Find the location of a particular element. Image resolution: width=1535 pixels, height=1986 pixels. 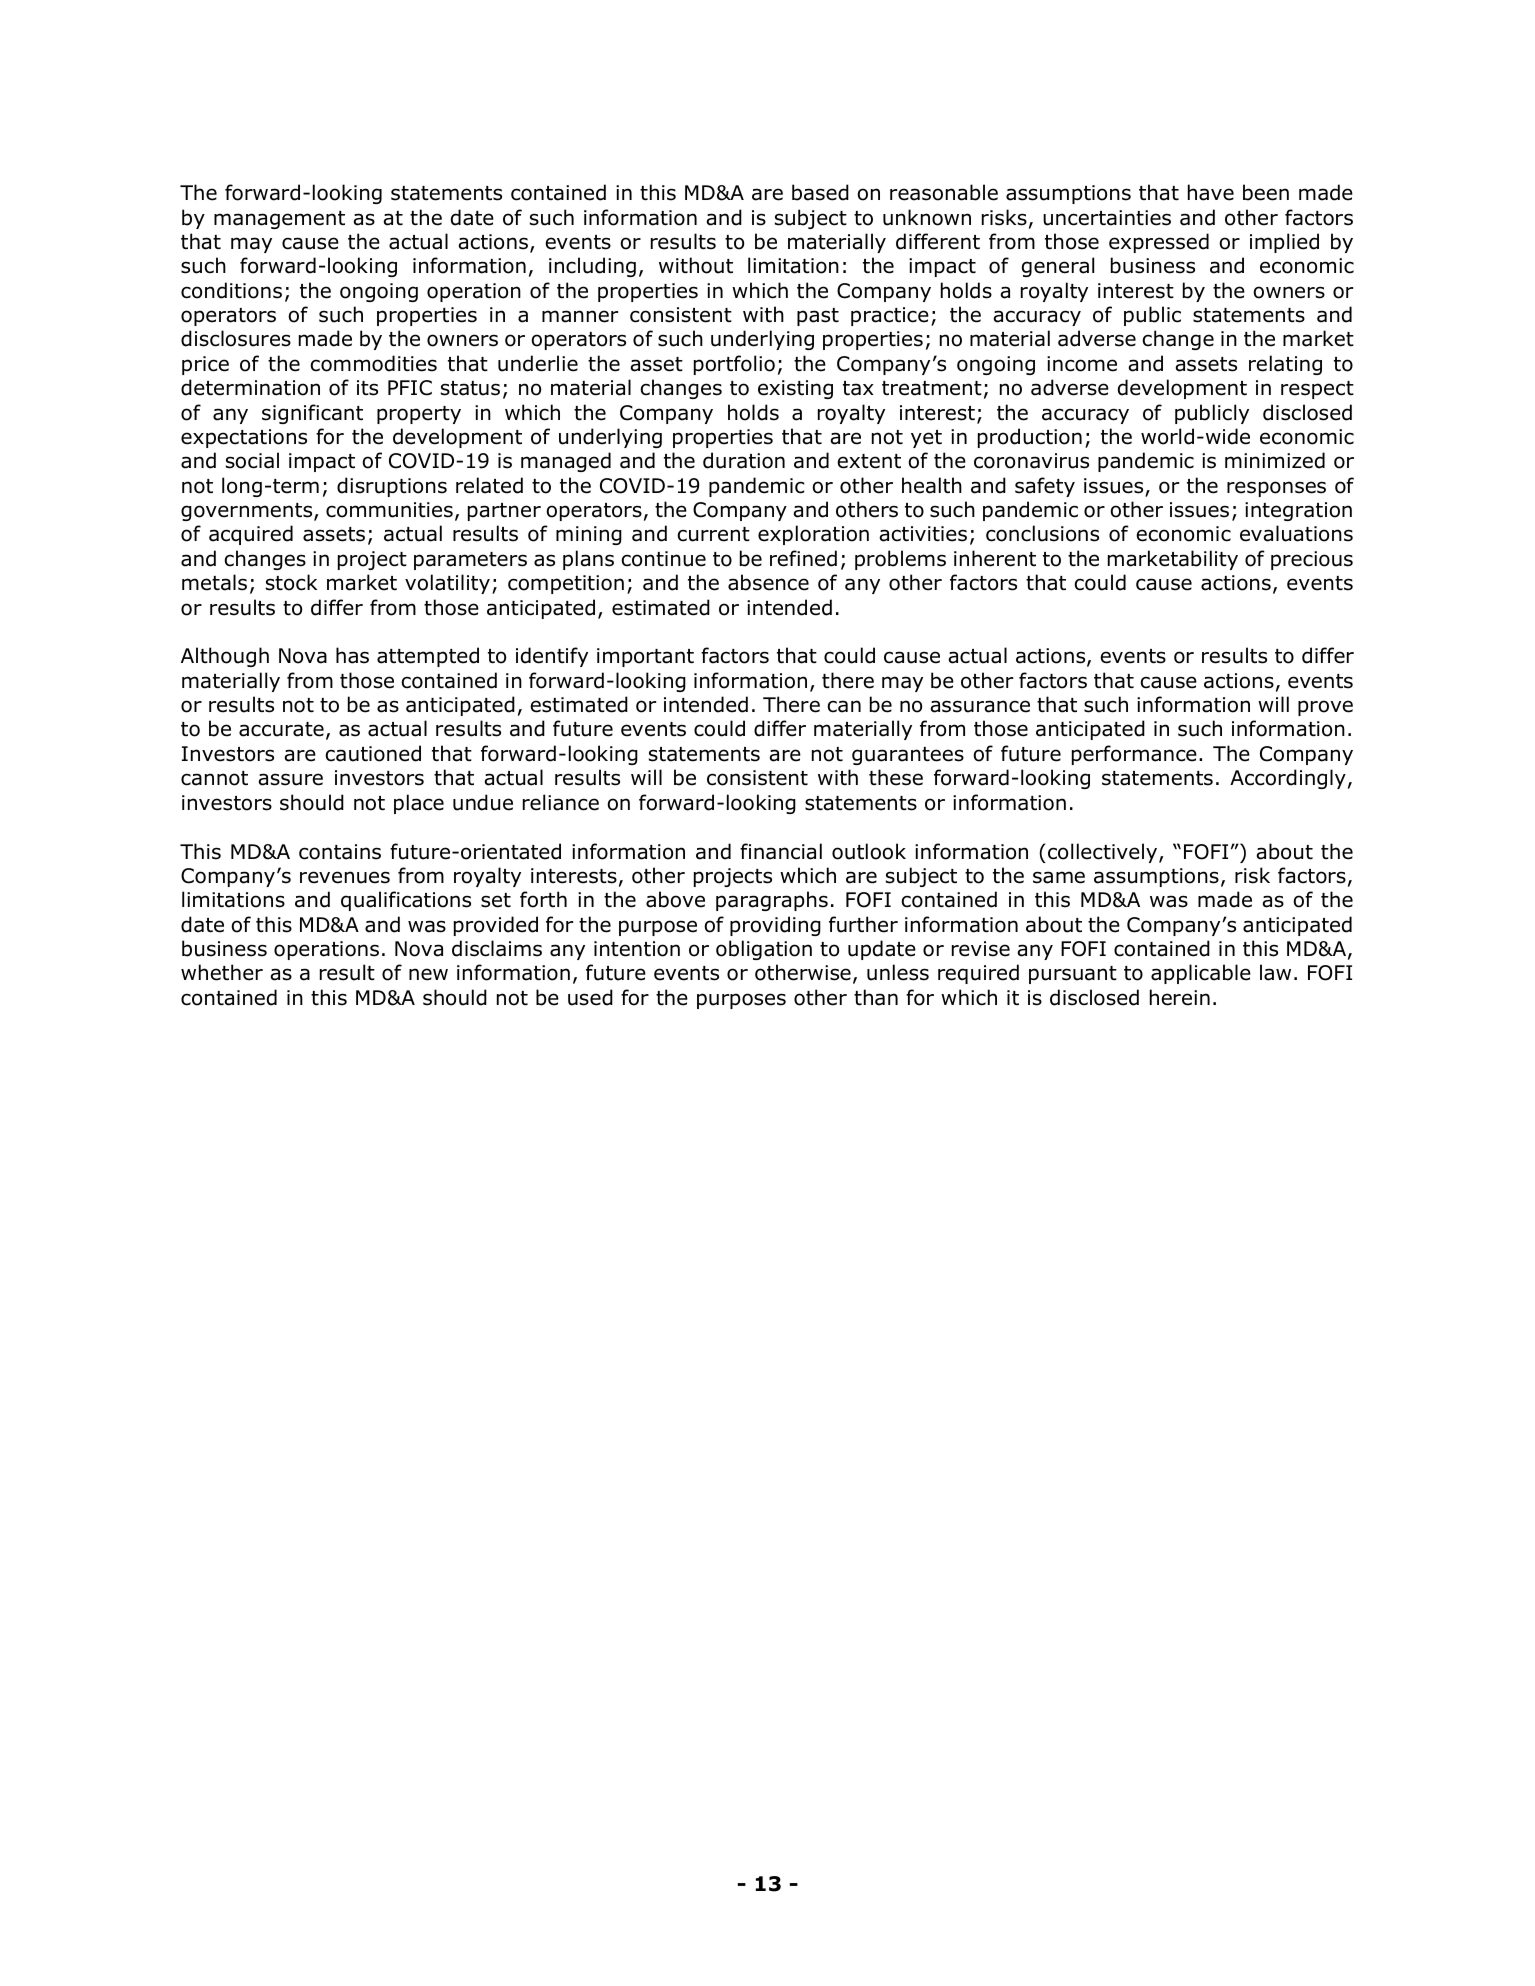

new is located at coordinates (428, 974).
